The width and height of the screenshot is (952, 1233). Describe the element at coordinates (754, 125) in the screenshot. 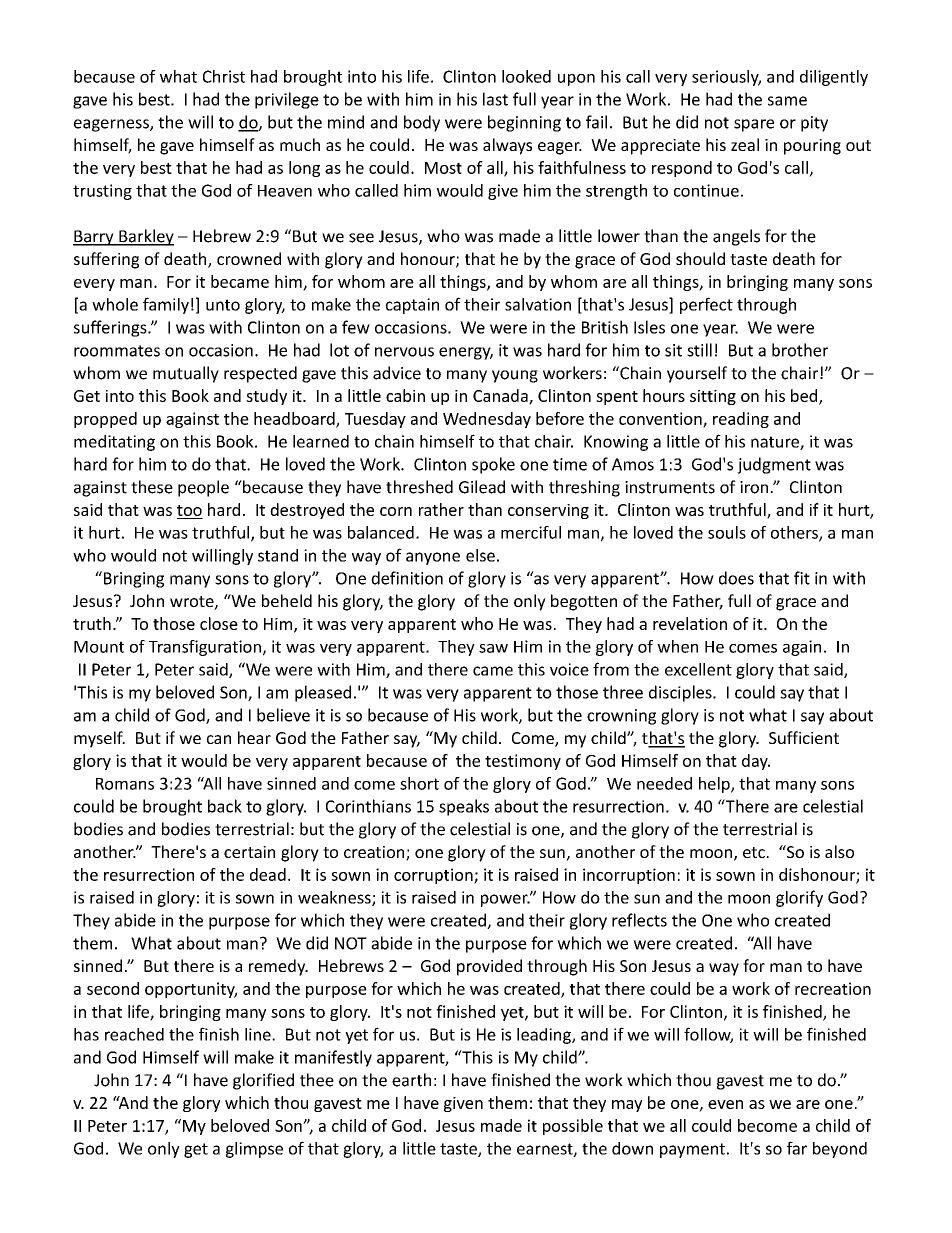

I see `spare` at that location.
